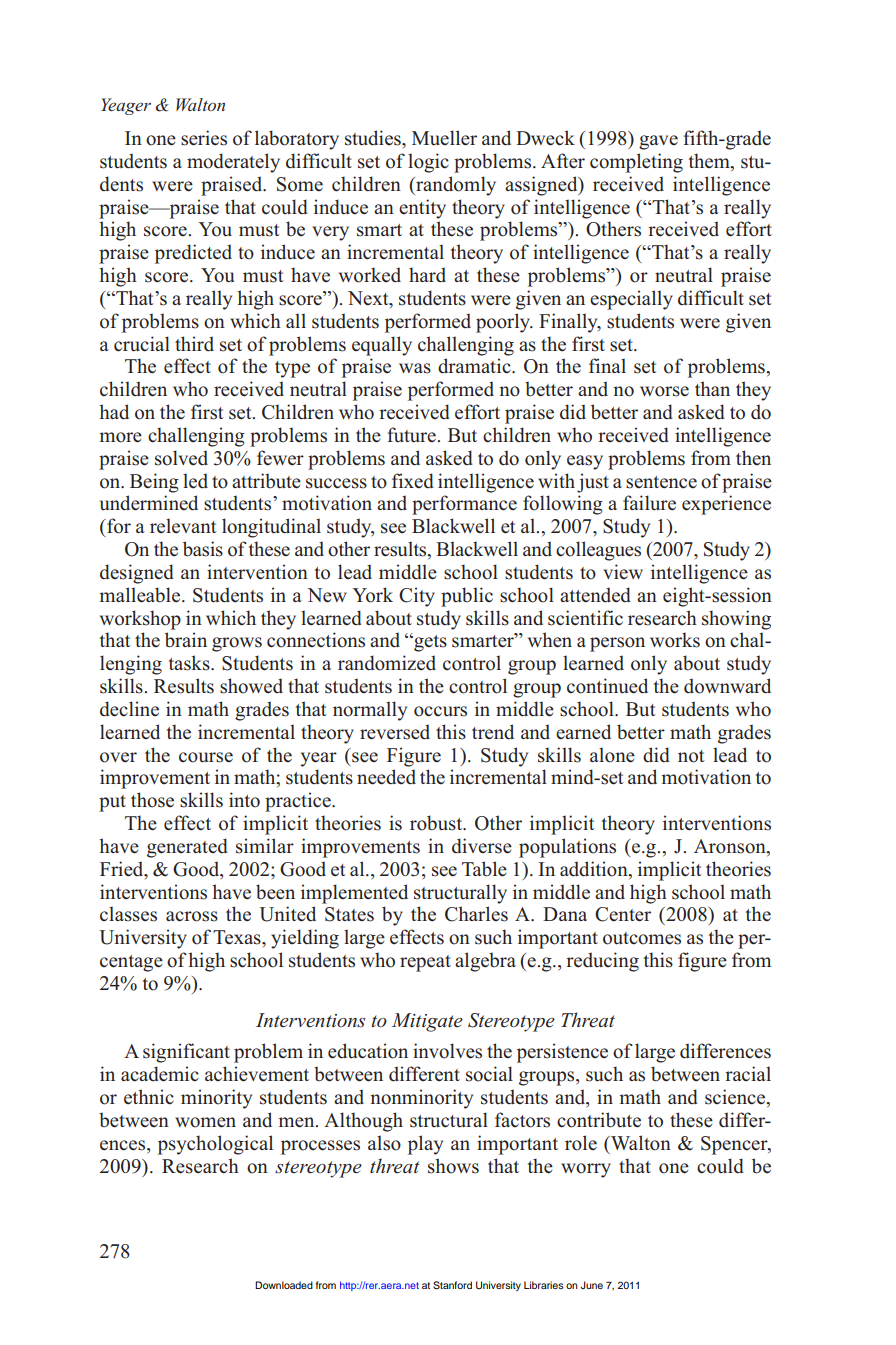  Describe the element at coordinates (444, 138) in the screenshot. I see `Mueller` at that location.
